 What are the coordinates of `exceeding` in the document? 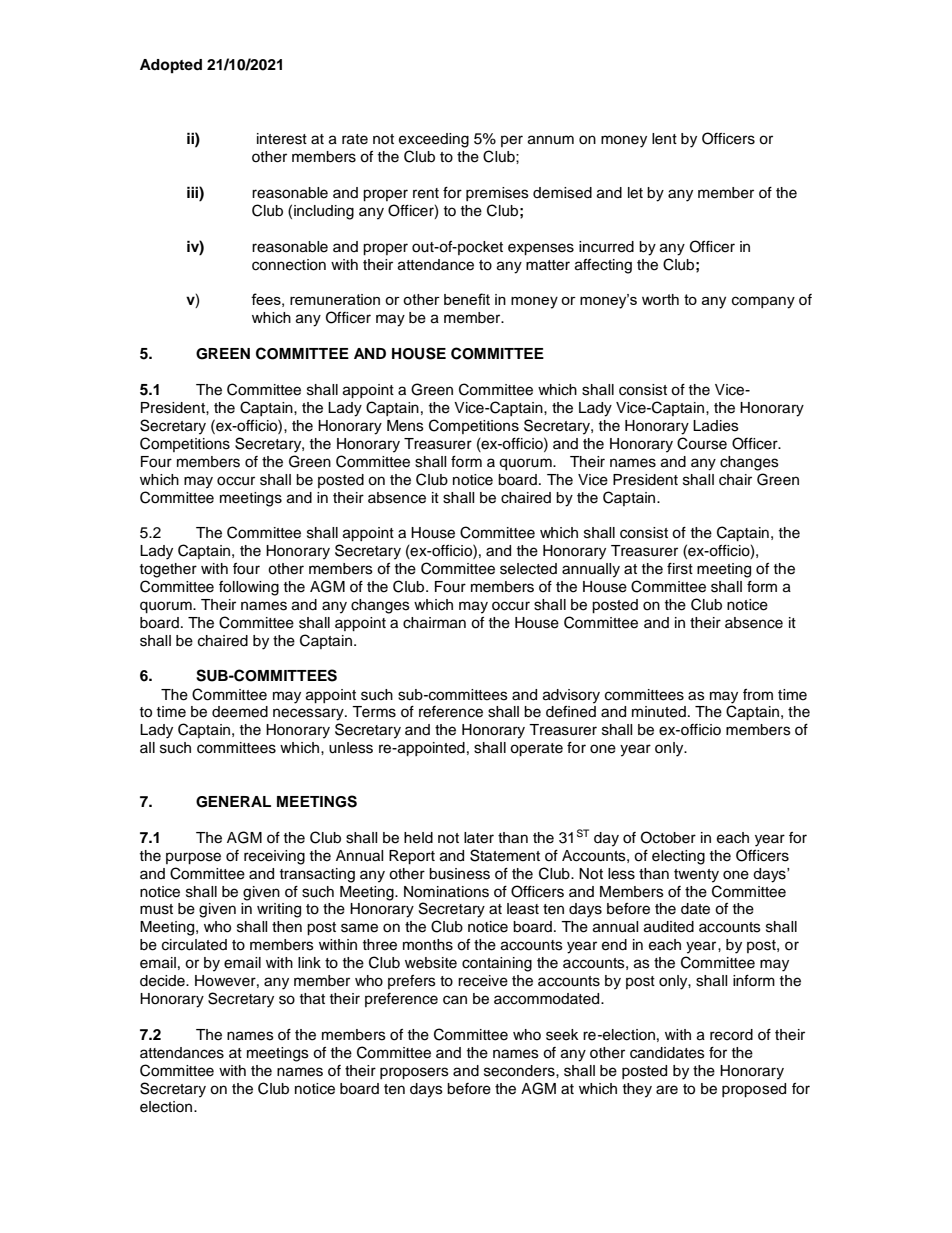 It's located at (434, 140).
